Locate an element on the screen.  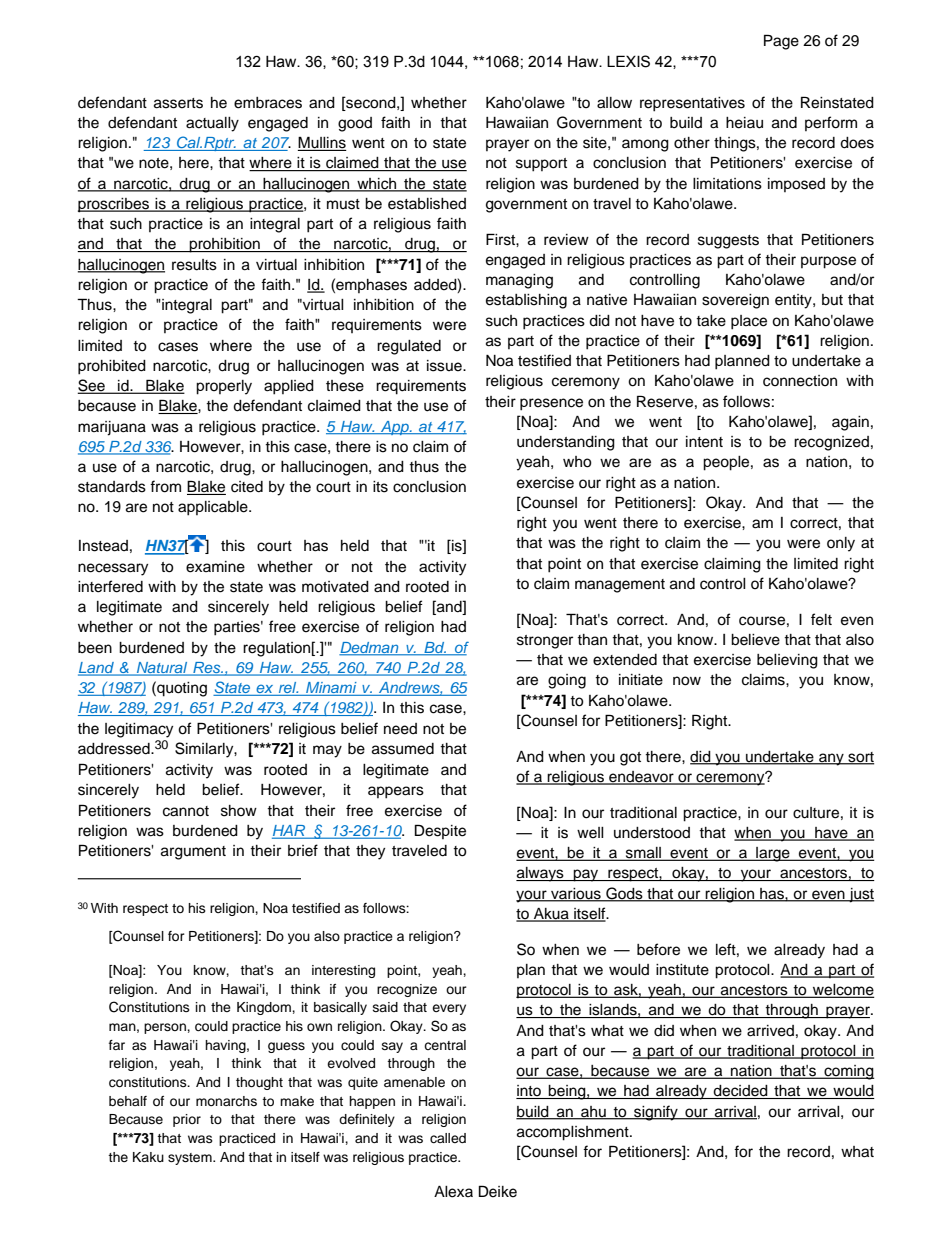
legitimacy is located at coordinates (139, 730).
